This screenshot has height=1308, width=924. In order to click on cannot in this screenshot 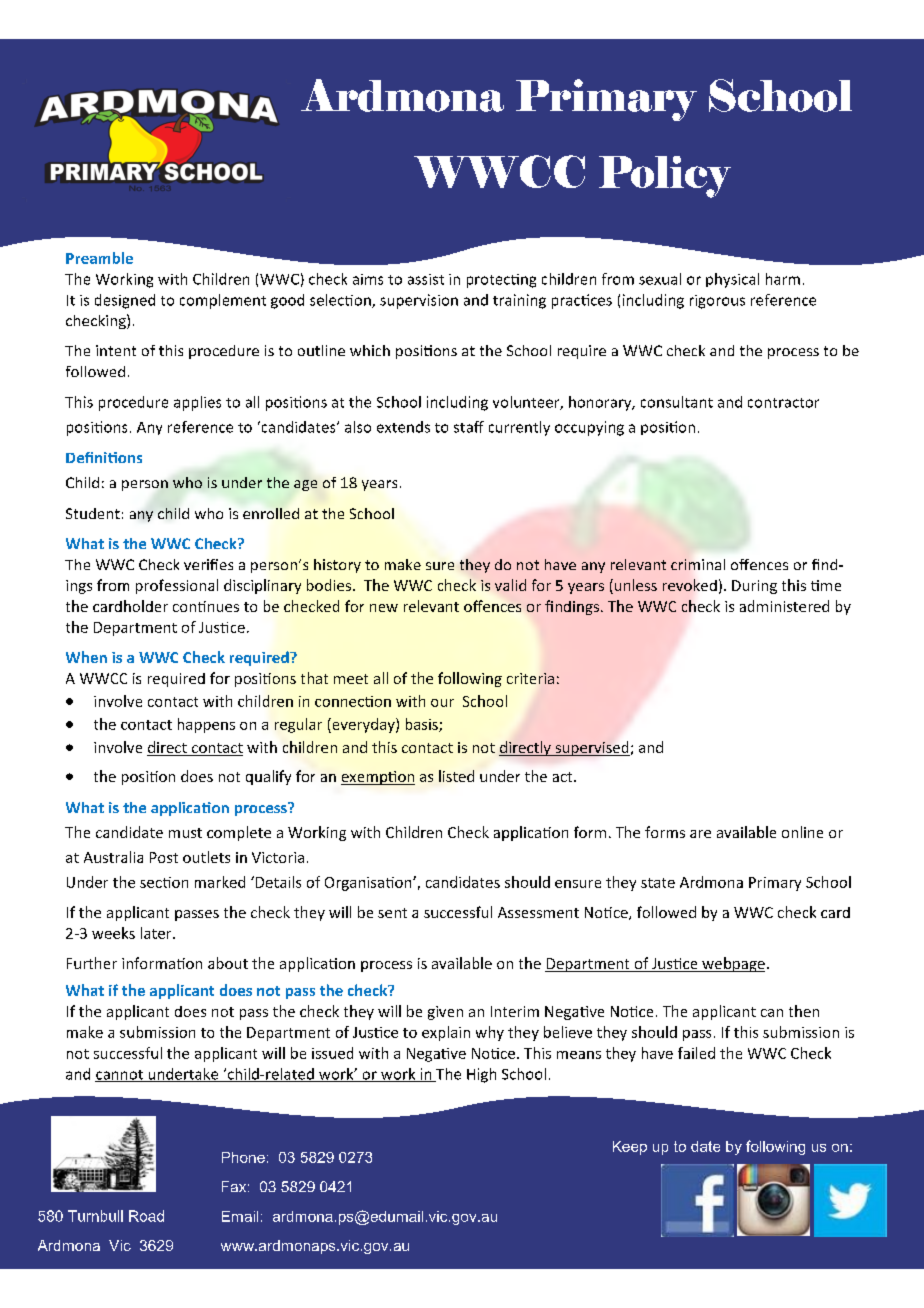, I will do `click(120, 1076)`.
